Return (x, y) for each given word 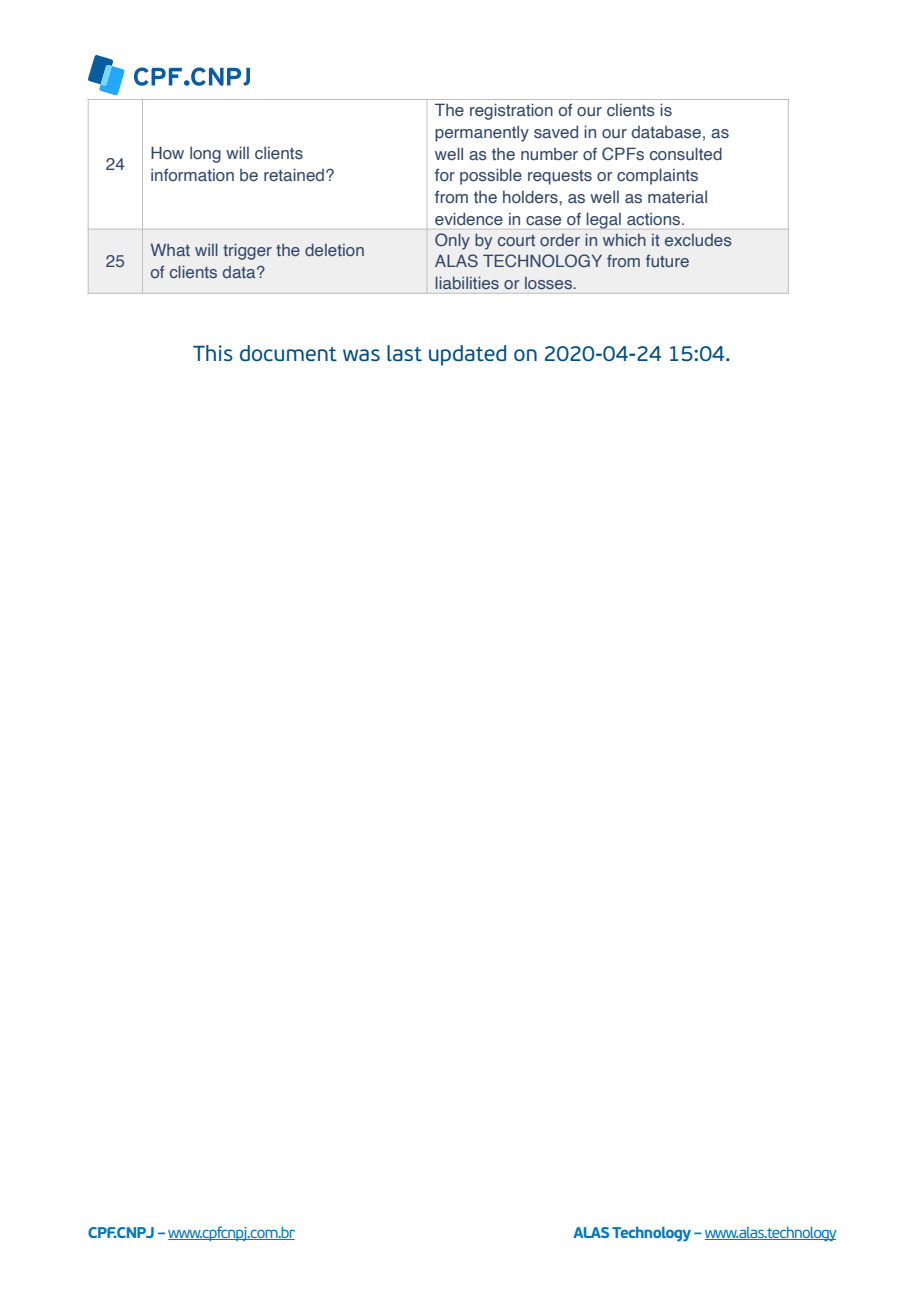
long (205, 154)
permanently (482, 133)
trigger (247, 251)
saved (556, 132)
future (667, 261)
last (404, 353)
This (213, 353)
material (677, 197)
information (192, 174)
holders (531, 196)
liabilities (467, 283)
